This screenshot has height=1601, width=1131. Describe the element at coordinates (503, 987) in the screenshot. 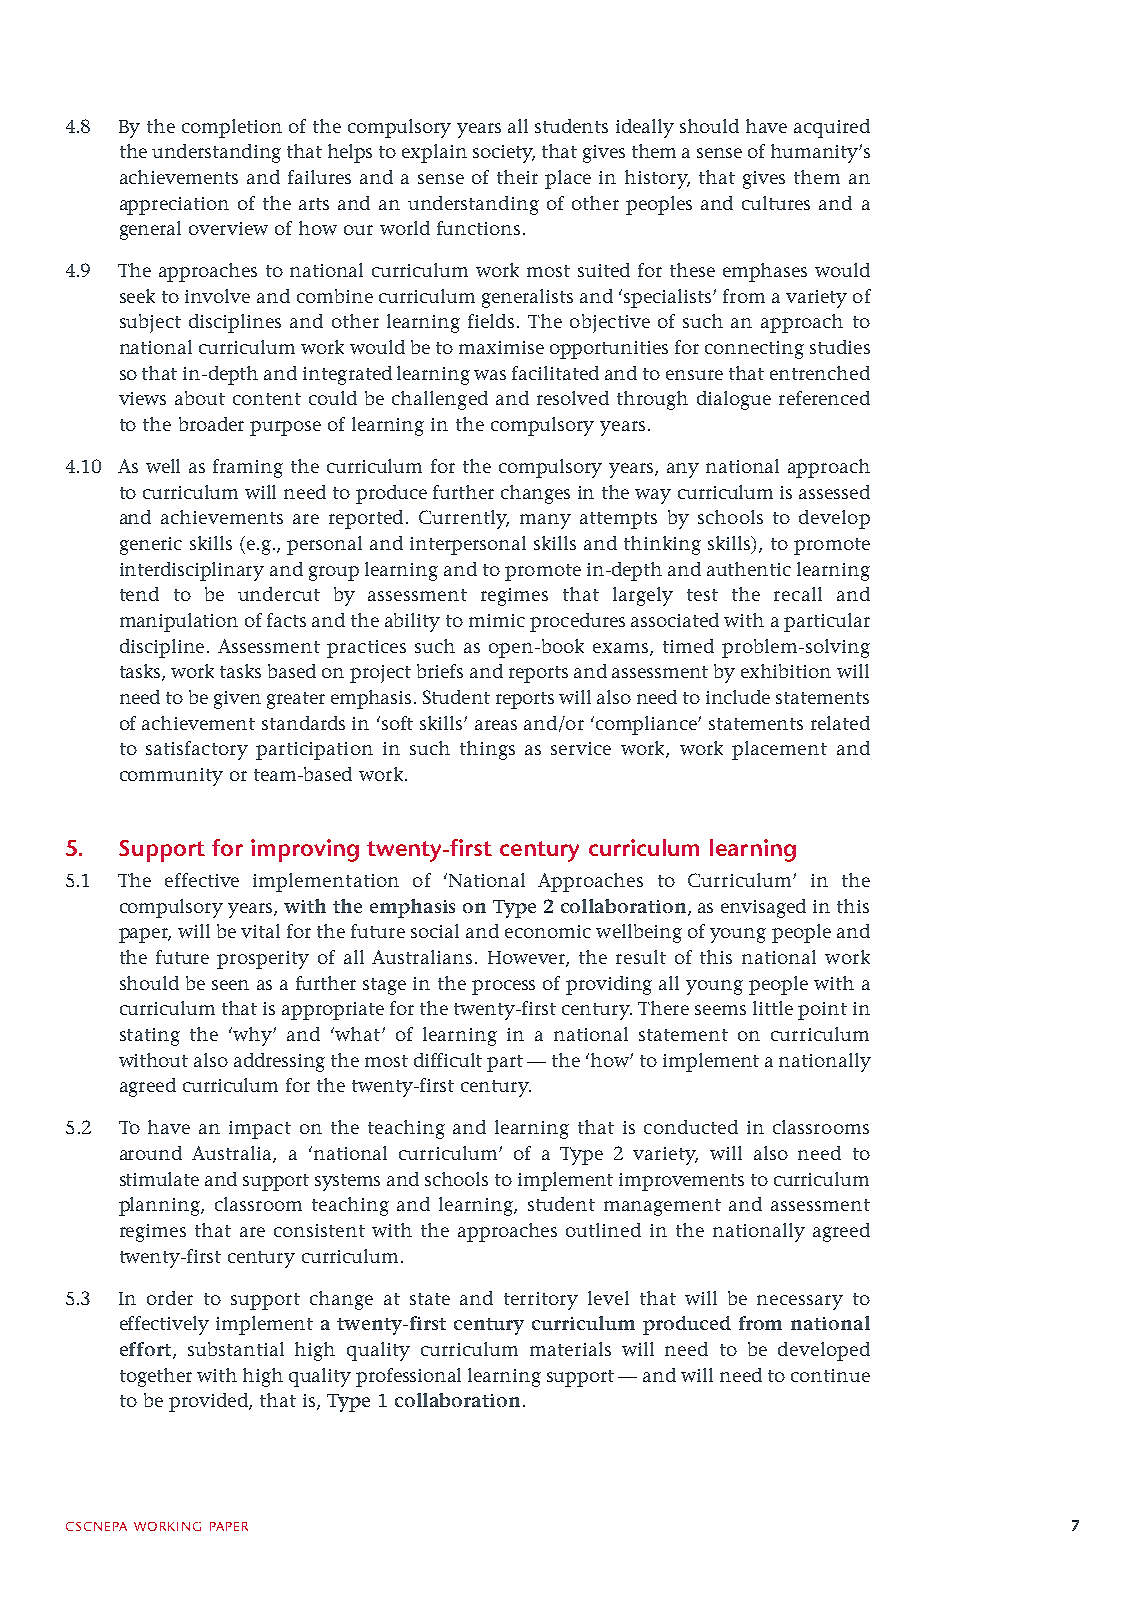

I see `process` at that location.
